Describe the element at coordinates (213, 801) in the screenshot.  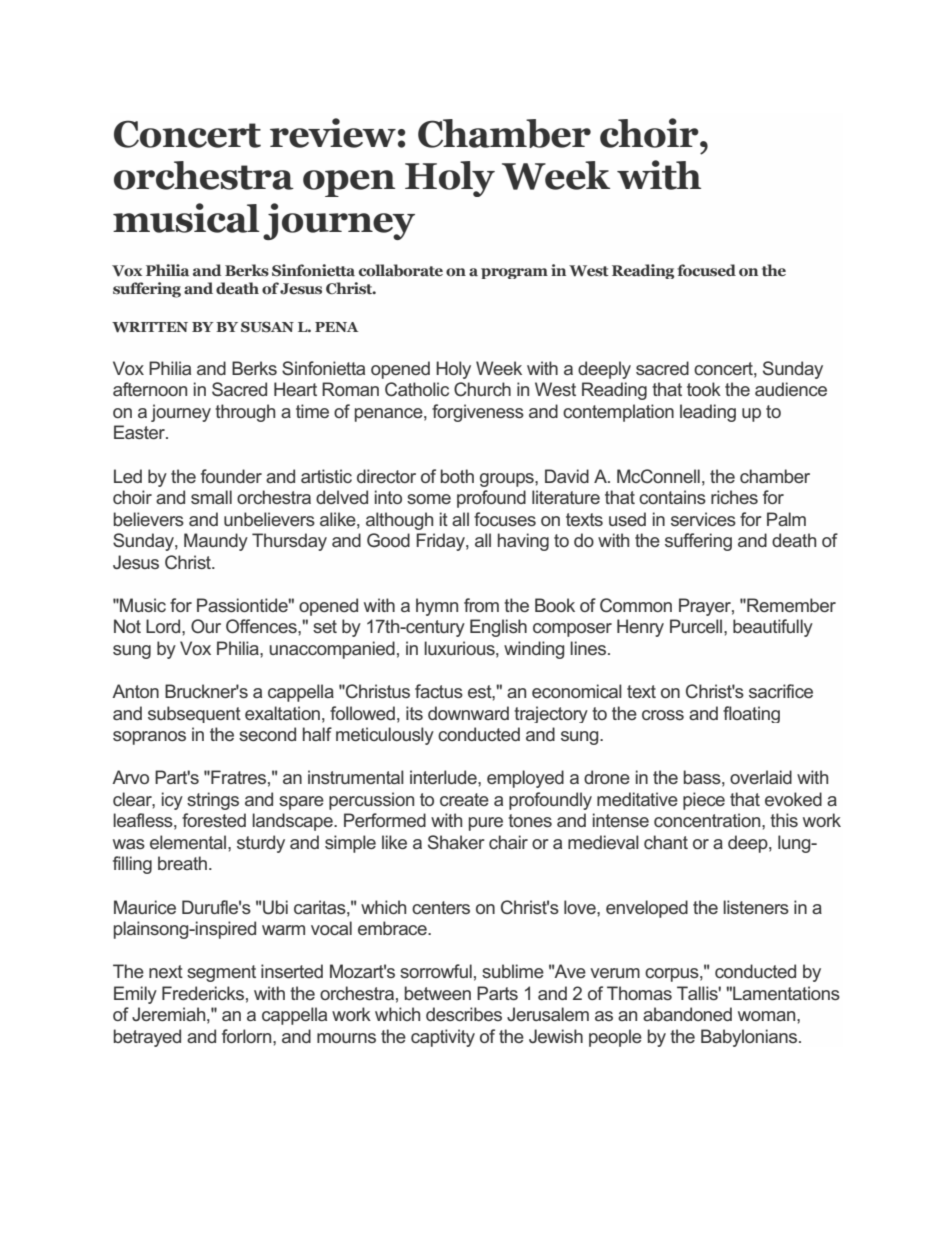
I see `strings` at that location.
